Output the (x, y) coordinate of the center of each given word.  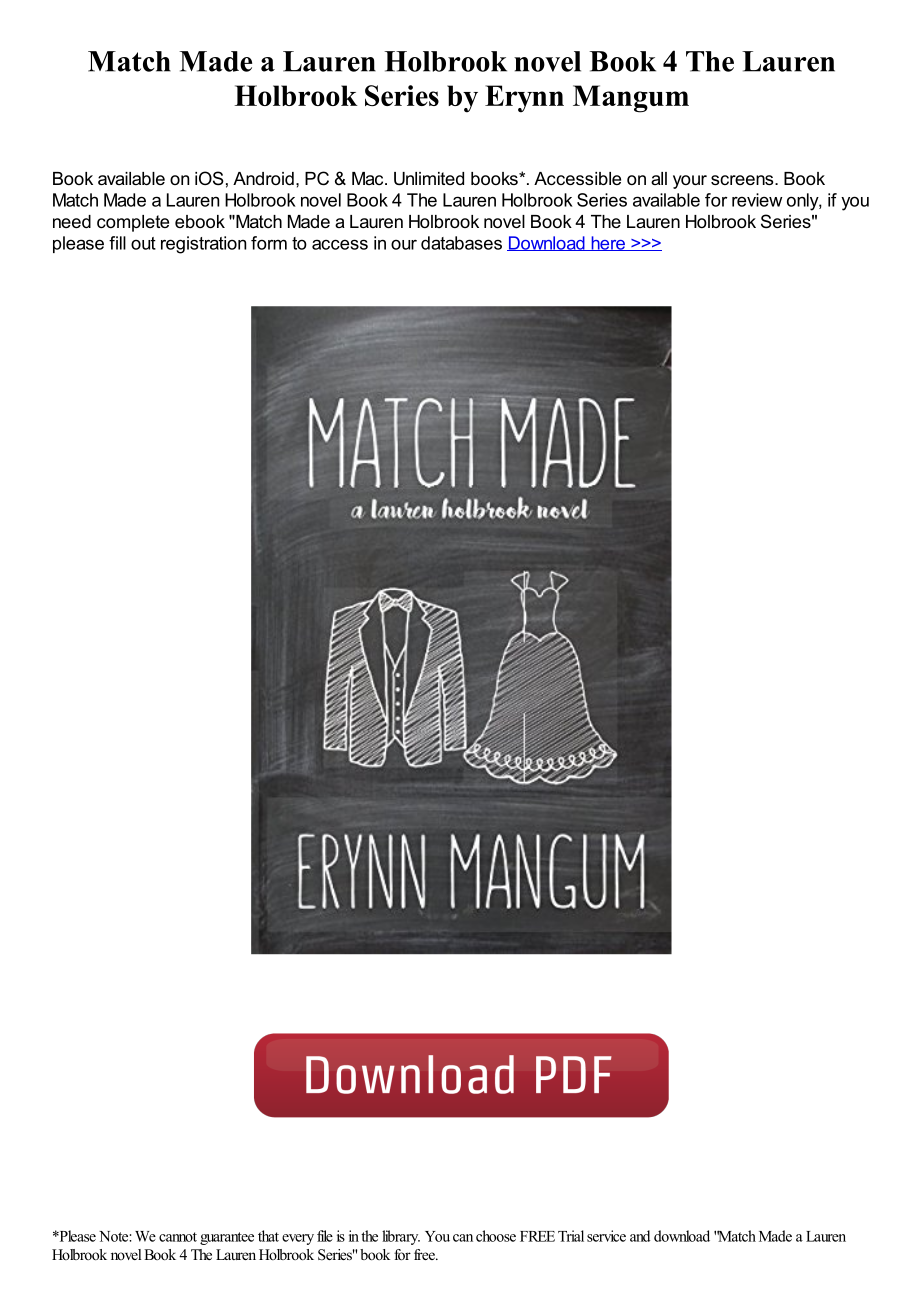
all (659, 178)
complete (133, 223)
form (269, 243)
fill (117, 243)
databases (461, 243)
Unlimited (429, 179)
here (608, 243)
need (72, 221)
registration (203, 245)
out (143, 243)
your (690, 182)
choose (496, 1236)
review (757, 200)
